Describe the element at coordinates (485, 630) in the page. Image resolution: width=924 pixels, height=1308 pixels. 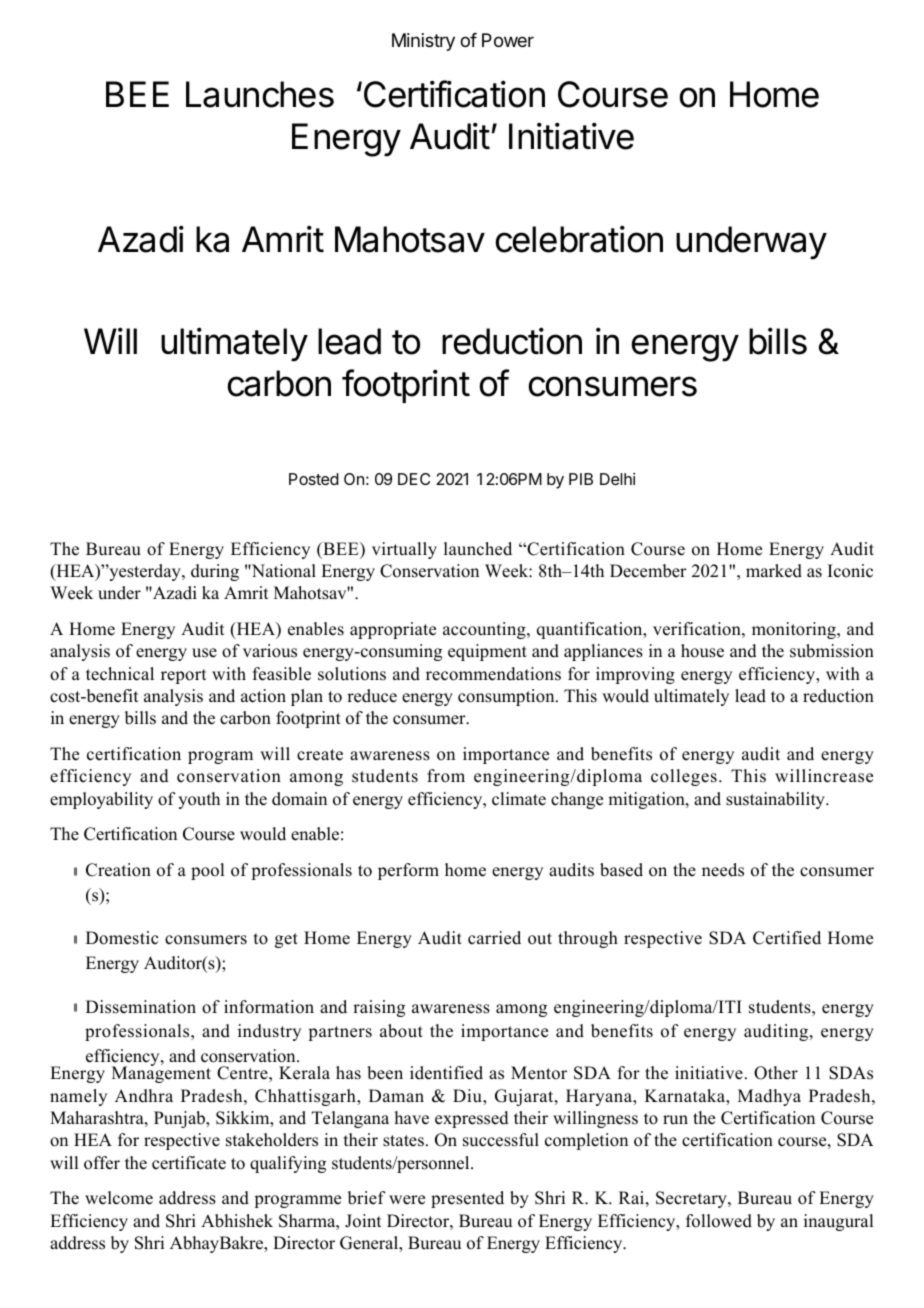
I see `accounting` at that location.
